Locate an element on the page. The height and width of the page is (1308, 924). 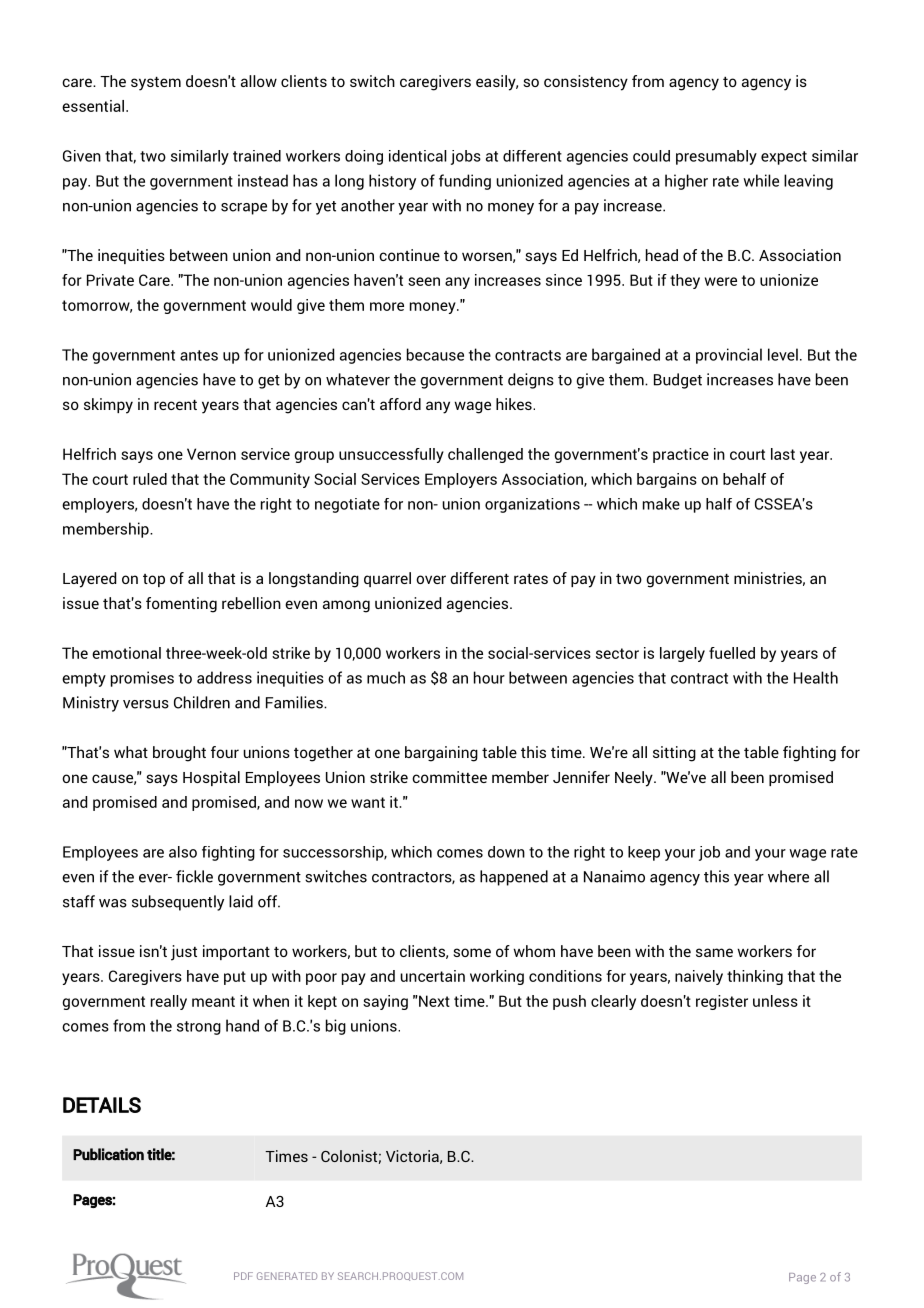
big is located at coordinates (336, 1027).
